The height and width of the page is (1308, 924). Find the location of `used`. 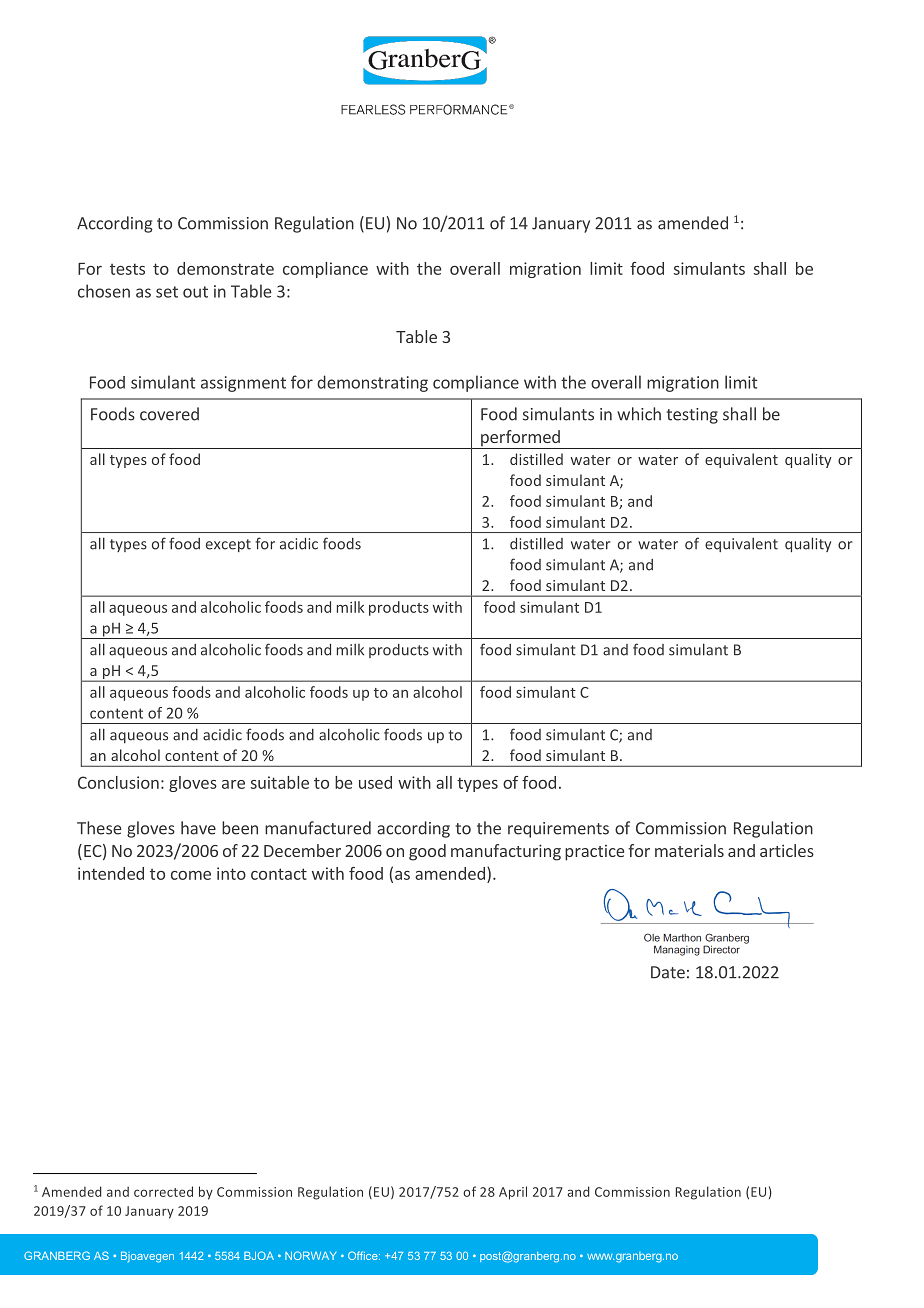

used is located at coordinates (375, 782).
